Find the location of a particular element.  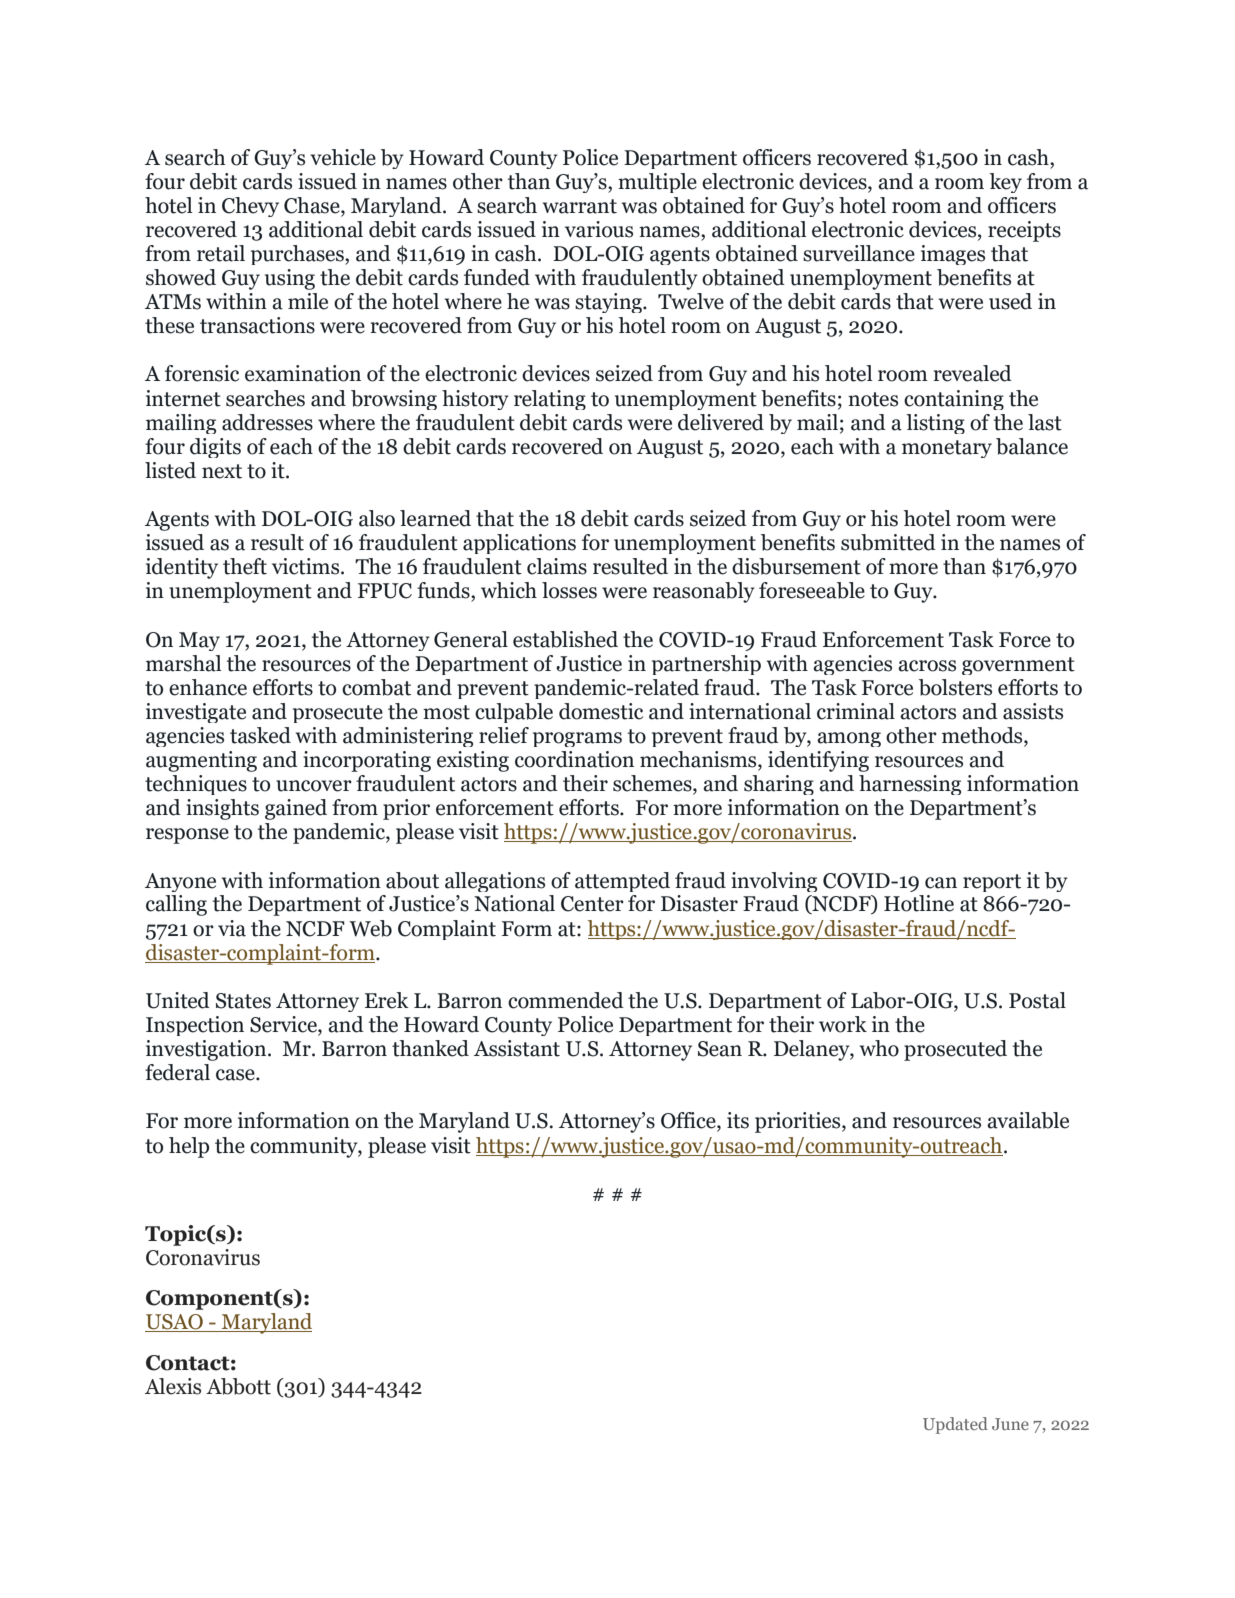

key is located at coordinates (1005, 183).
